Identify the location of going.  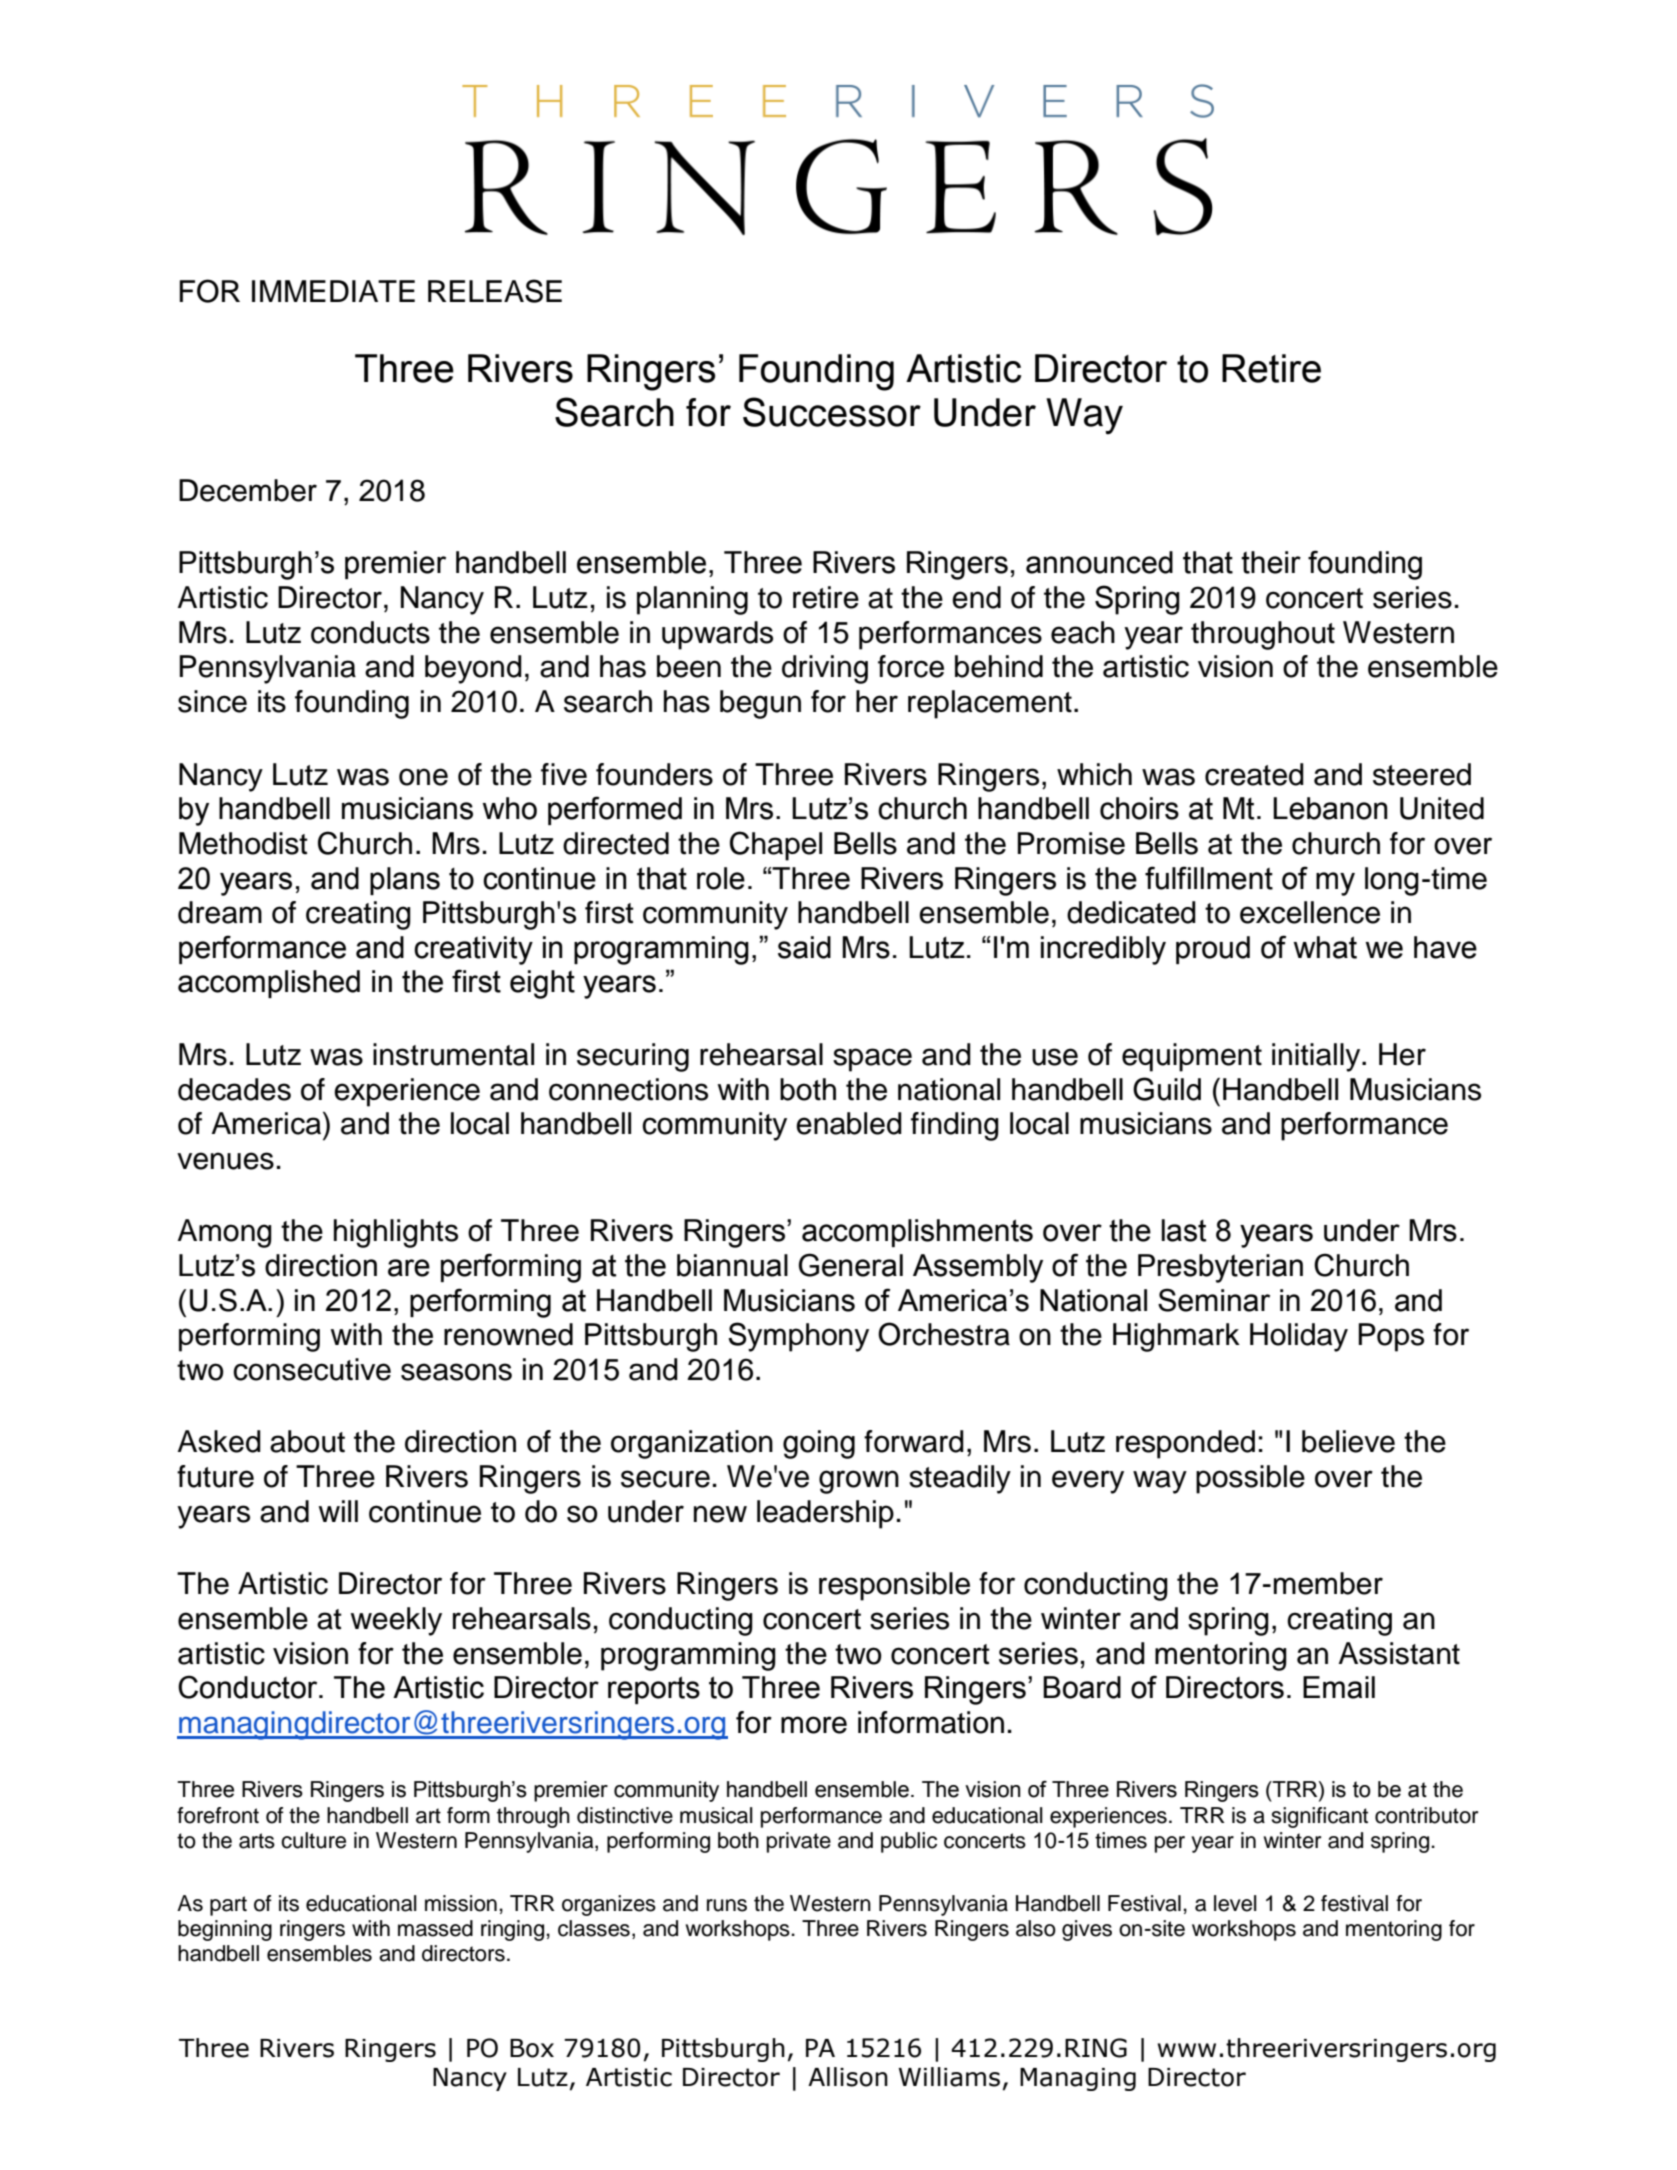
(819, 1444).
